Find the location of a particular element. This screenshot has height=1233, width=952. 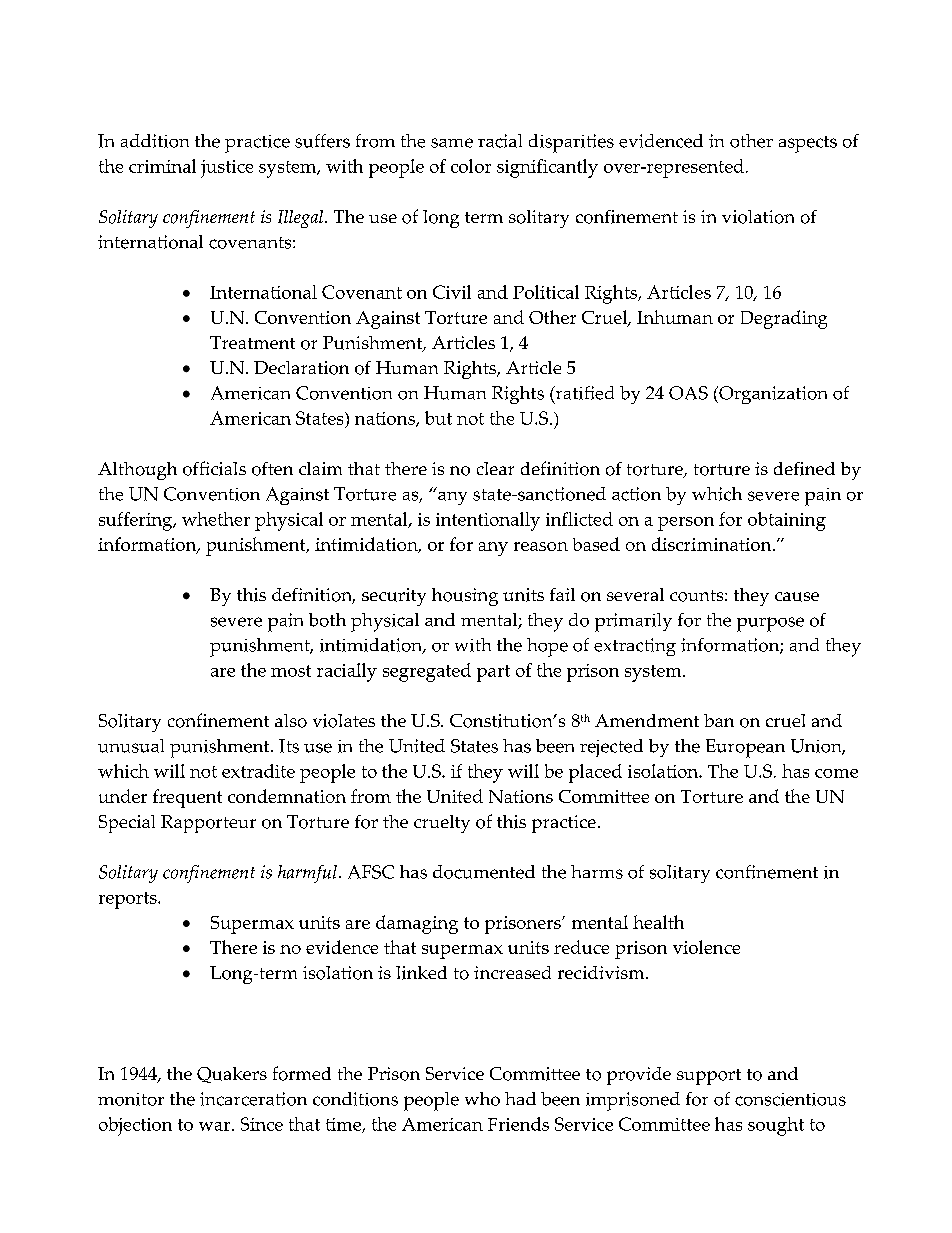

justice is located at coordinates (227, 169).
